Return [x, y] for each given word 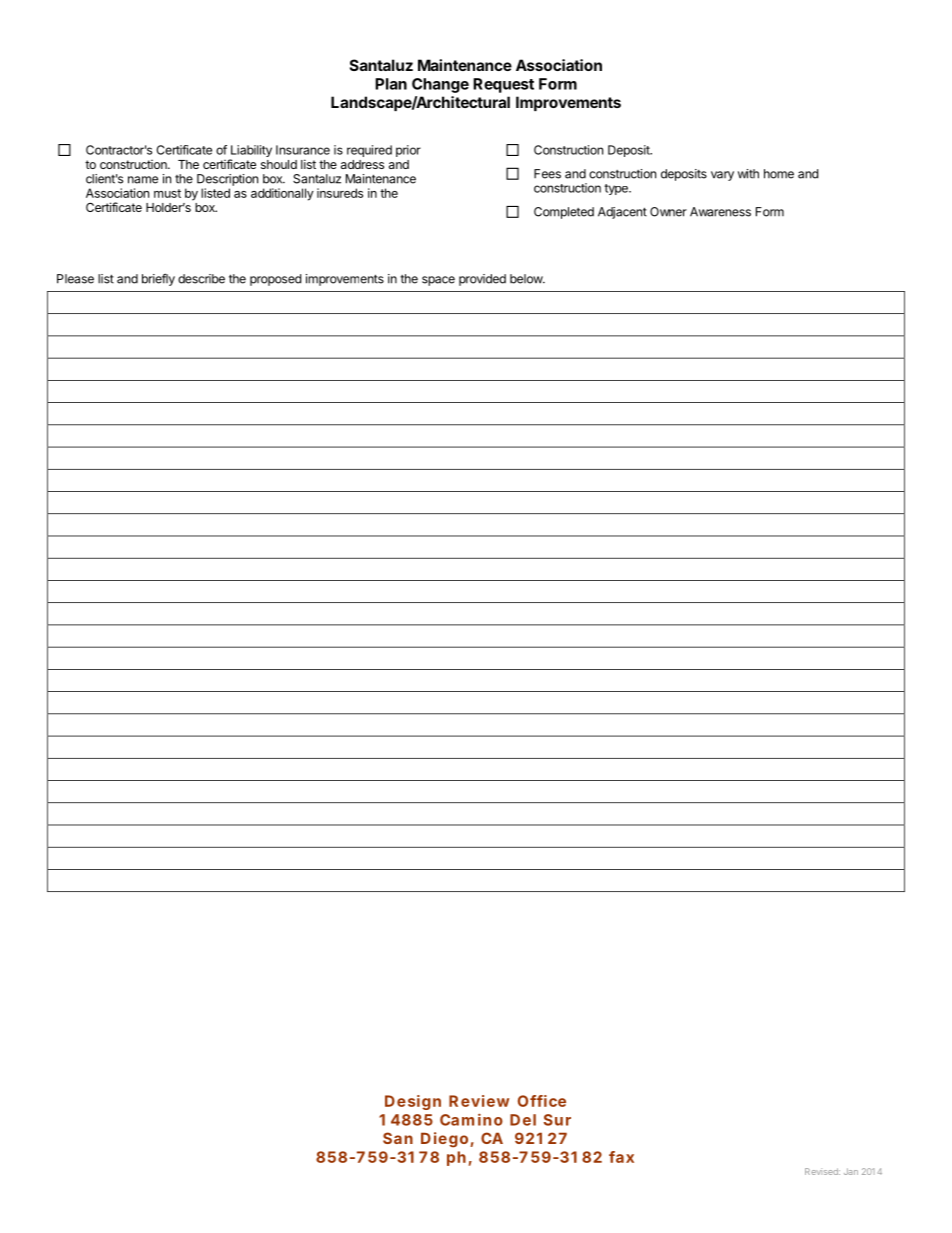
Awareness [720, 212]
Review [479, 1101]
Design [413, 1102]
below [527, 279]
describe [201, 279]
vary [722, 176]
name [143, 180]
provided [482, 280]
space [438, 281]
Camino [471, 1119]
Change [440, 85]
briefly [158, 279]
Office [542, 1101]
